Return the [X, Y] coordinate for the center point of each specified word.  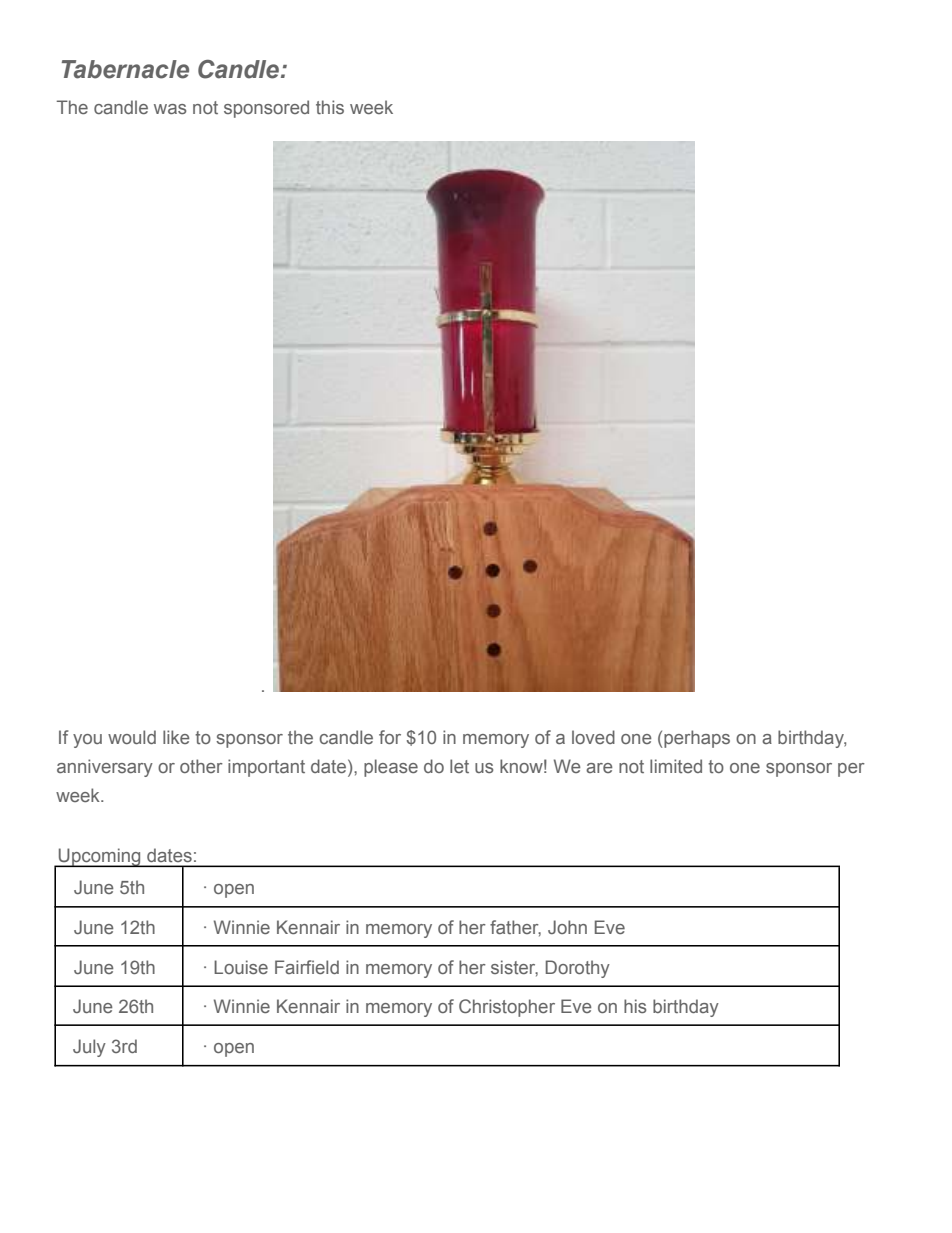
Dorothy [578, 969]
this [330, 107]
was [170, 109]
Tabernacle [125, 69]
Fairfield [307, 967]
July [89, 1048]
